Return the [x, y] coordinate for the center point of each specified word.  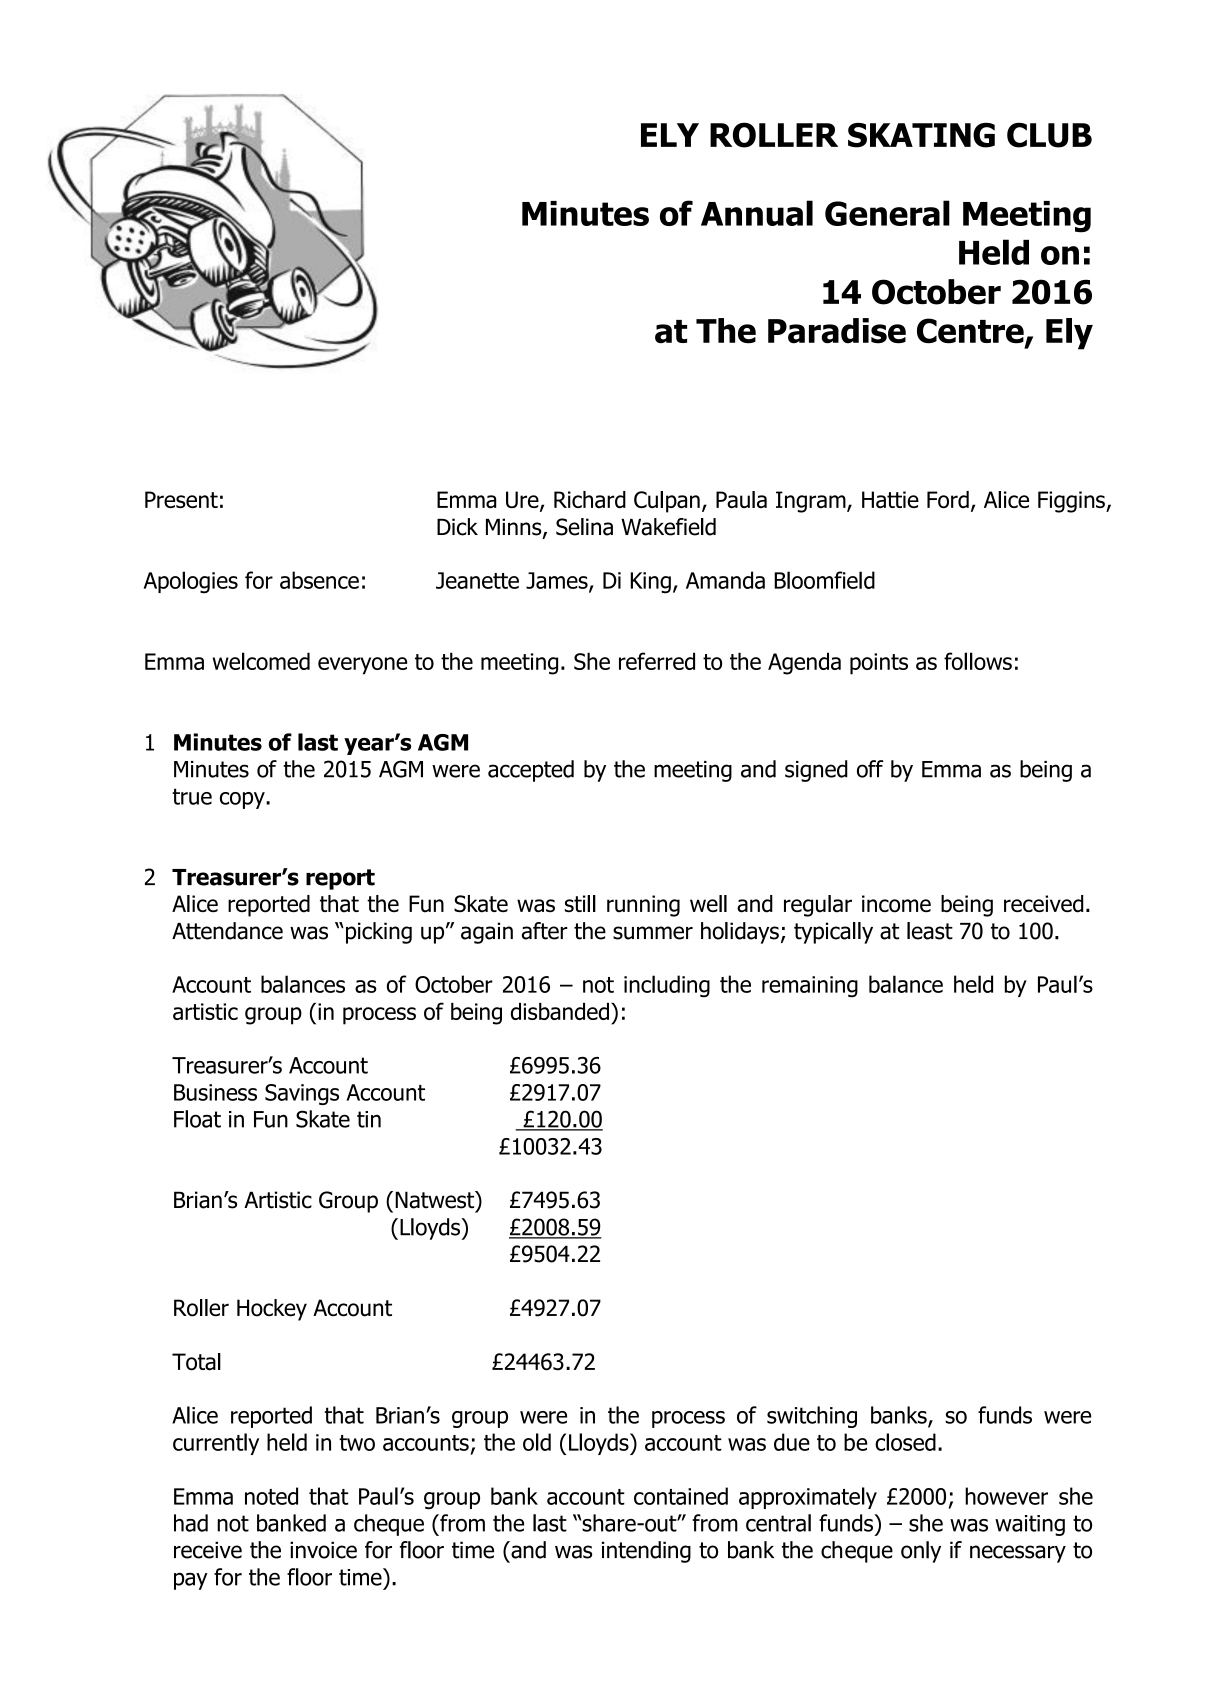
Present [181, 499]
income [896, 904]
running [643, 906]
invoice [323, 1550]
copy [243, 800]
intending [646, 1552]
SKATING [921, 135]
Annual [757, 213]
